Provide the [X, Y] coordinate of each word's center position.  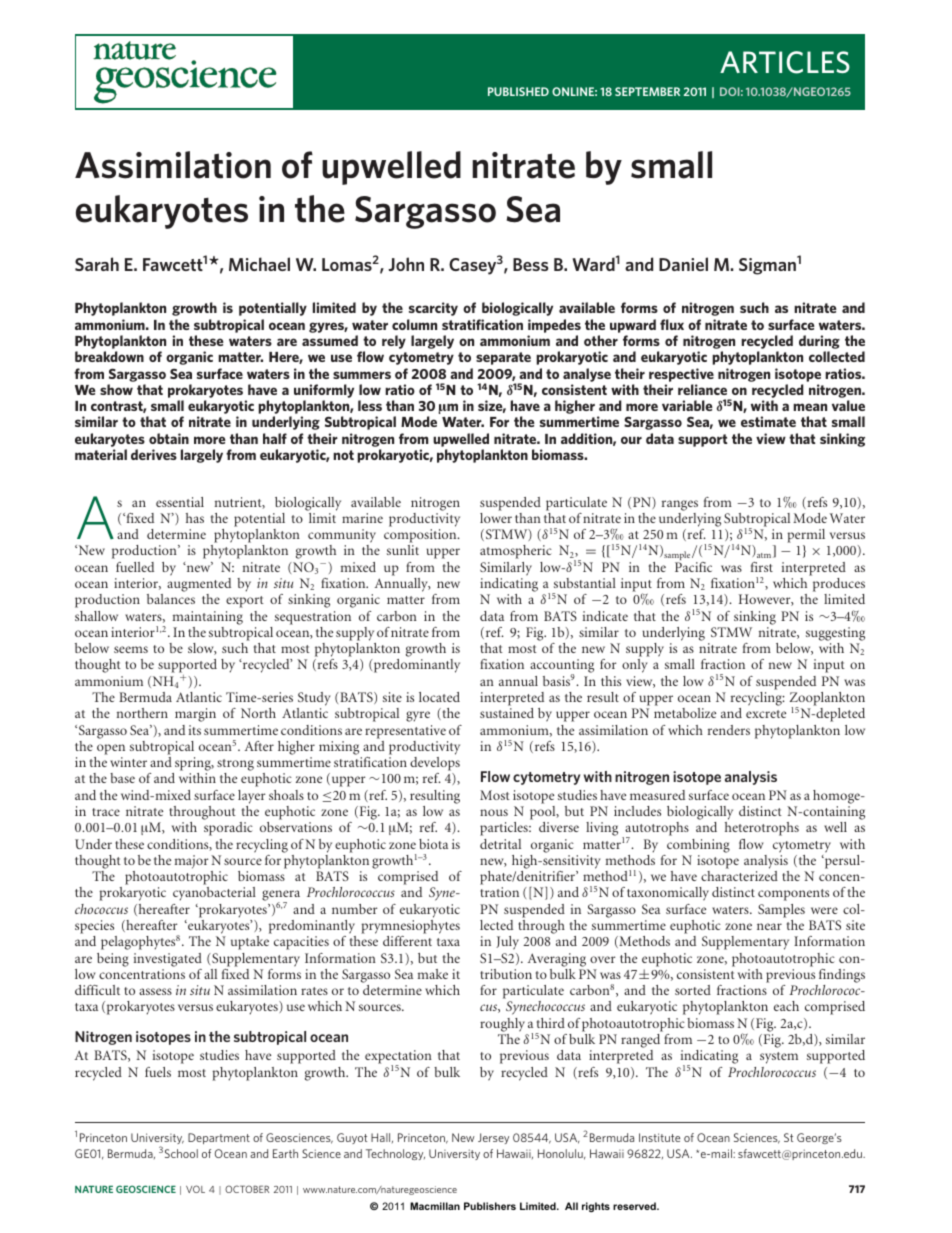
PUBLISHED [518, 91]
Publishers [490, 1206]
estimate [768, 421]
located [439, 697]
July [507, 943]
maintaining [208, 618]
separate [503, 358]
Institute [659, 1137]
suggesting [835, 634]
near [769, 926]
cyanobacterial [214, 894]
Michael [259, 264]
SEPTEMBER [647, 91]
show [116, 389]
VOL [195, 1189]
